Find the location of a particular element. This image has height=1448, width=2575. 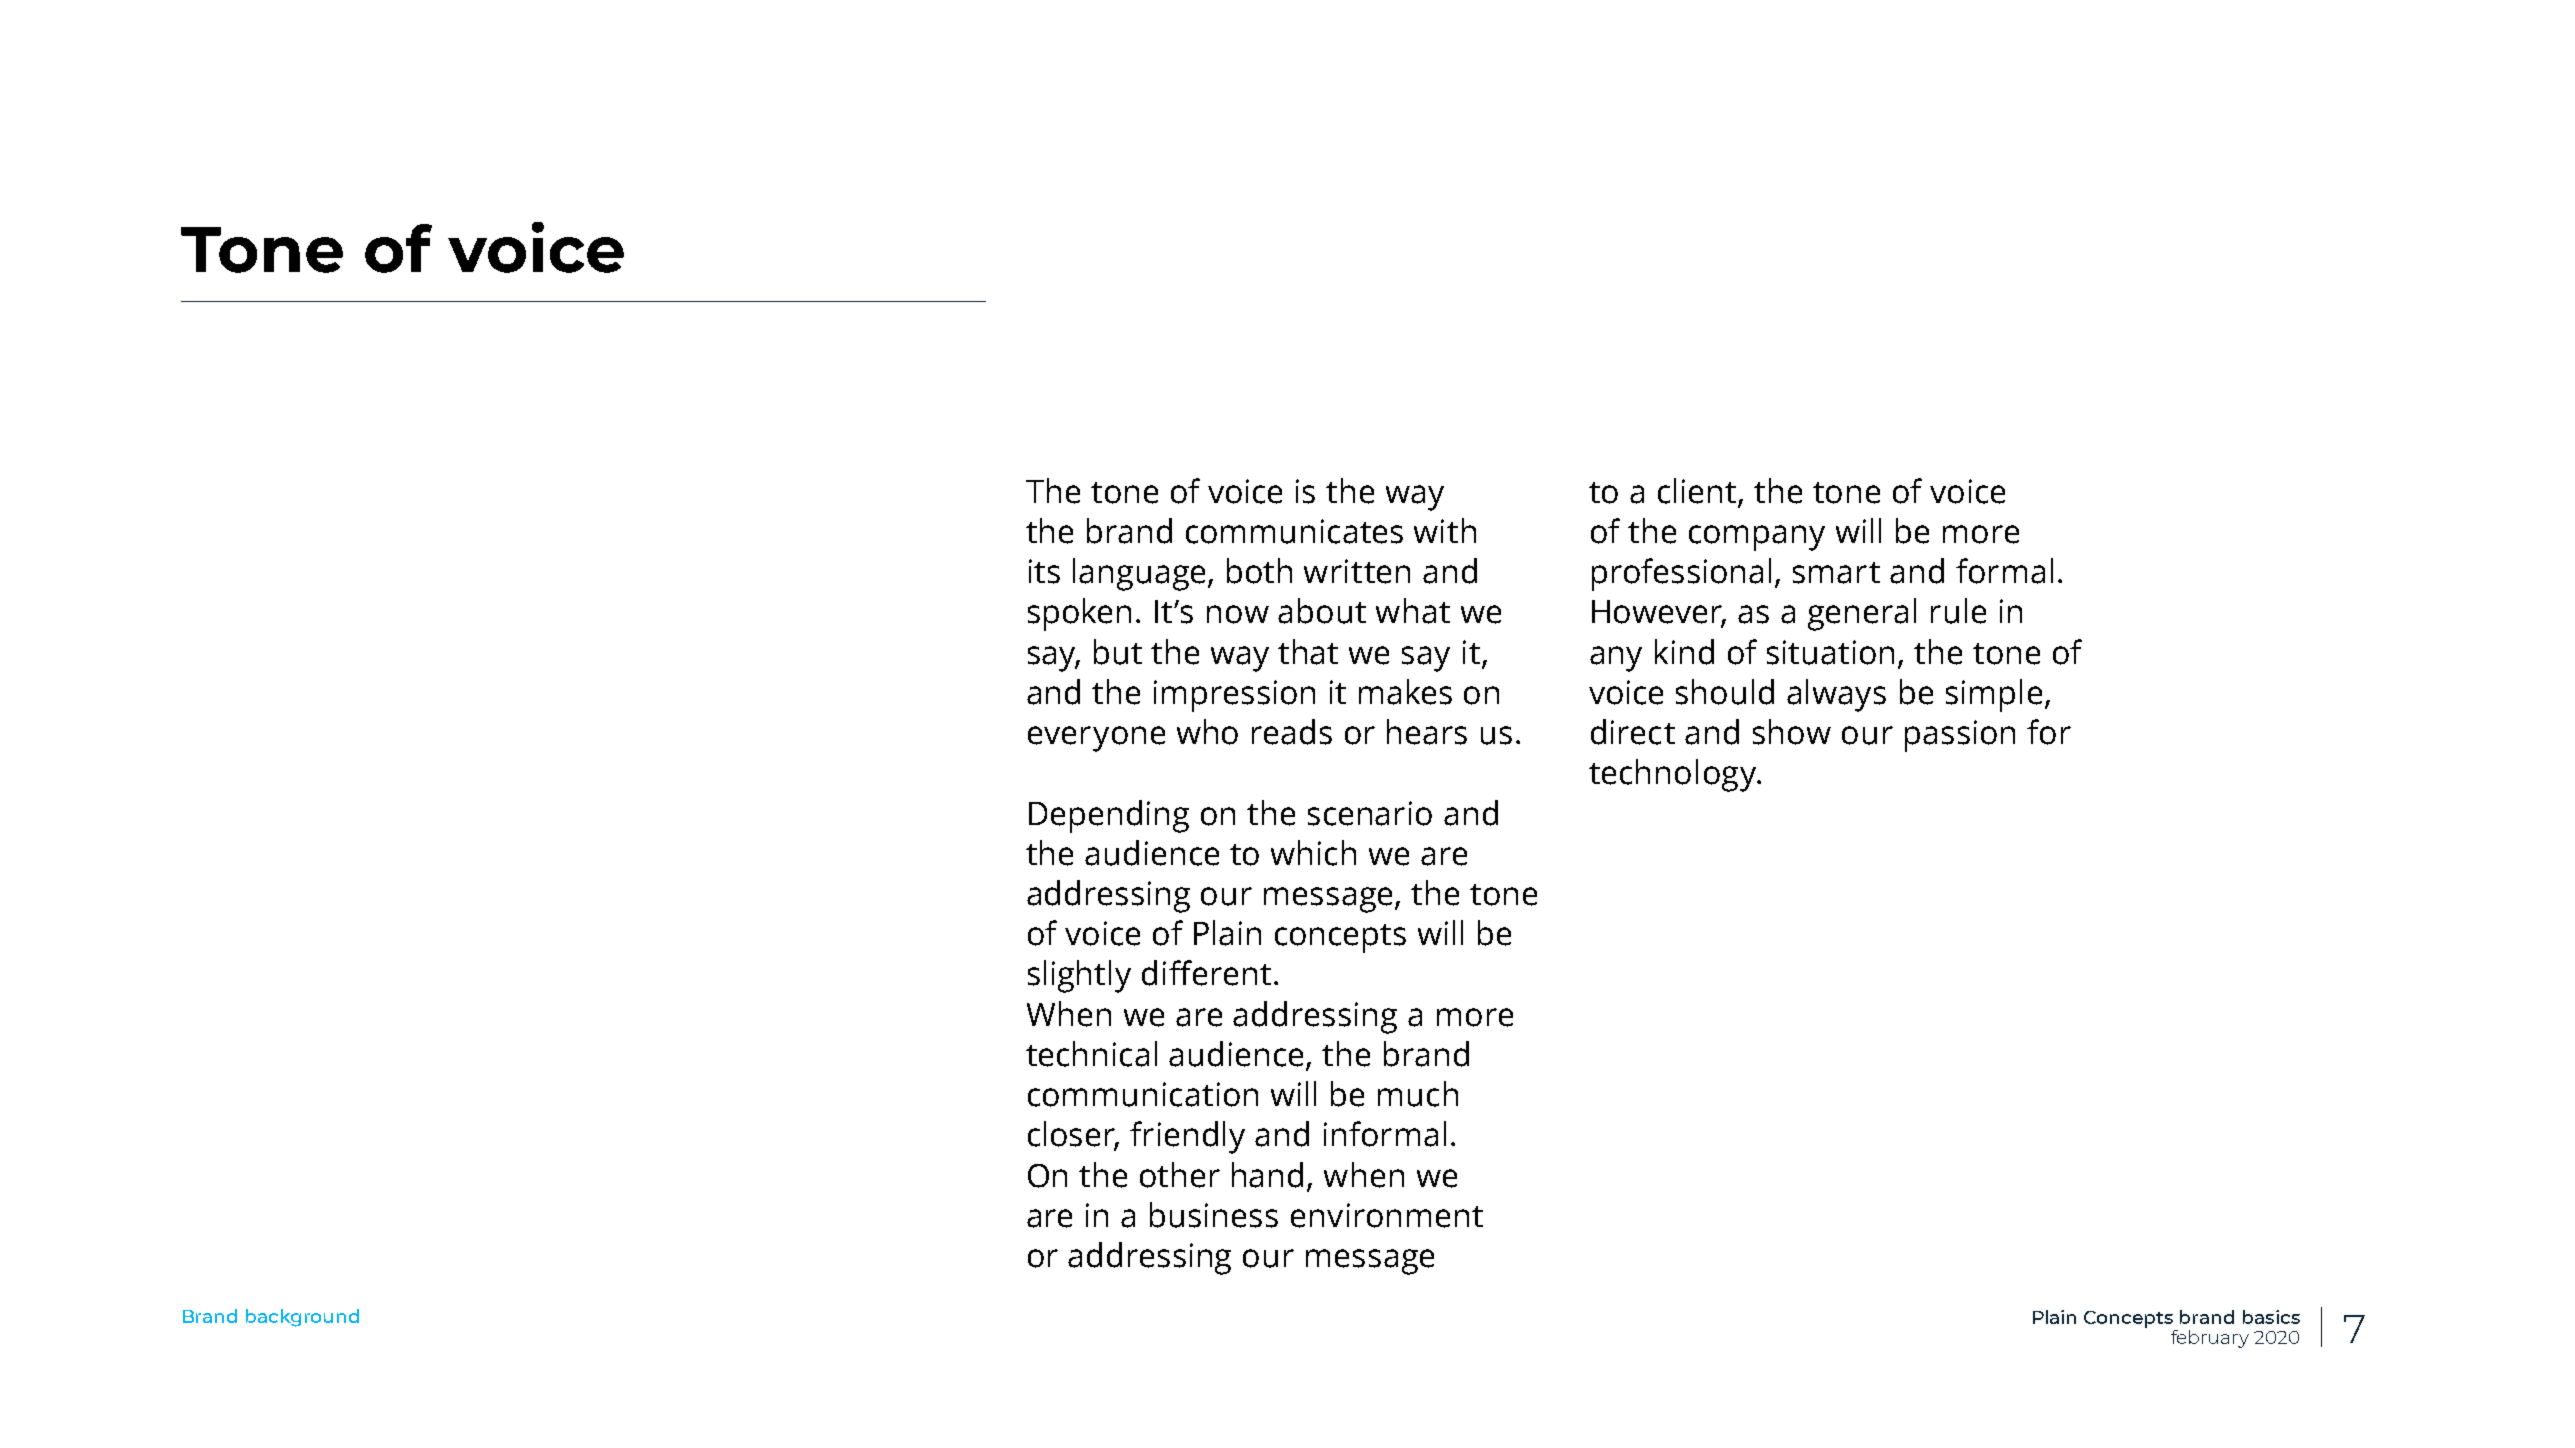

background is located at coordinates (302, 1318).
